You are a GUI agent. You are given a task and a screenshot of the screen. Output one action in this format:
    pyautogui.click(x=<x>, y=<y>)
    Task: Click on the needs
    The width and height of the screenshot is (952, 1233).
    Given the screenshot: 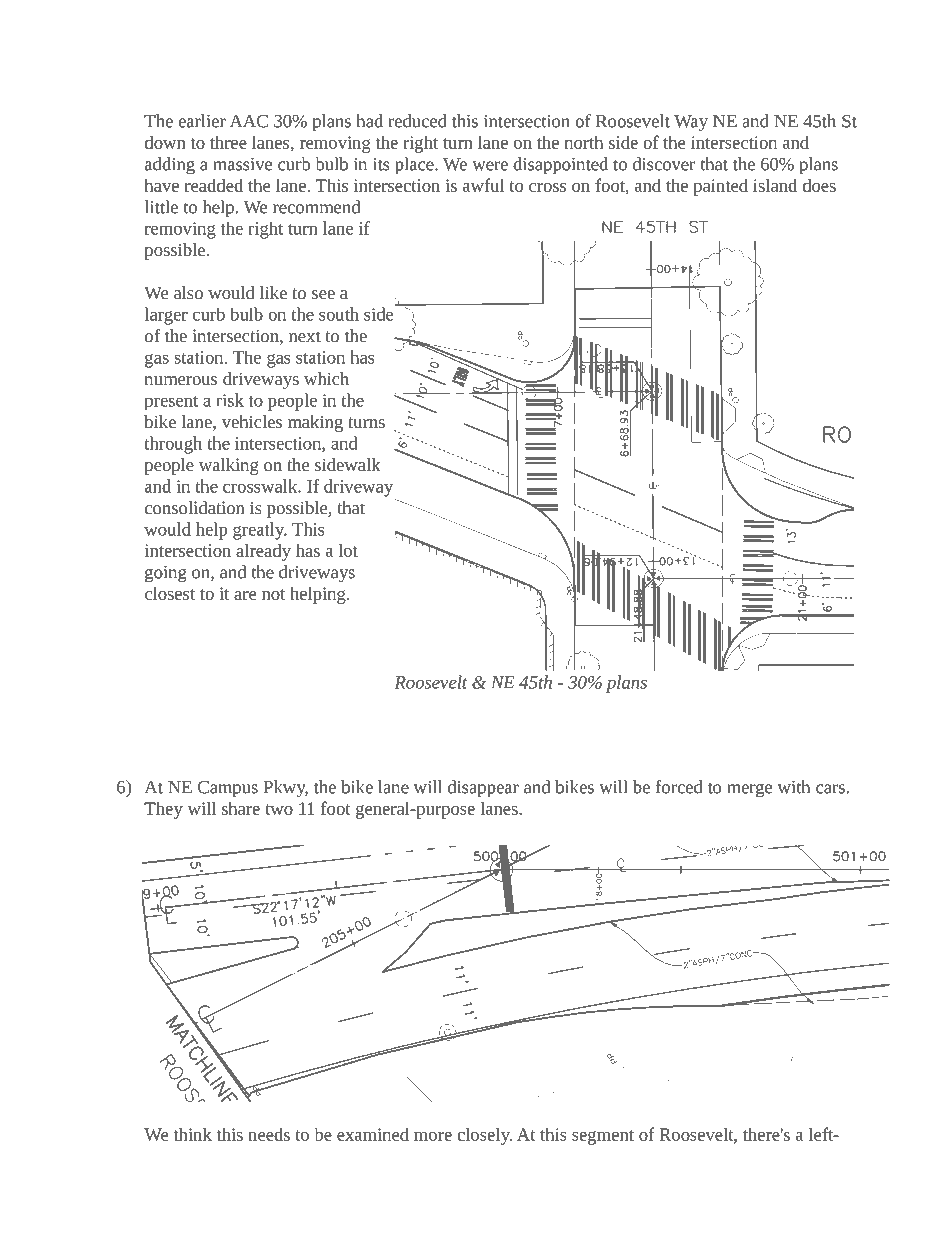 What is the action you would take?
    pyautogui.click(x=269, y=1134)
